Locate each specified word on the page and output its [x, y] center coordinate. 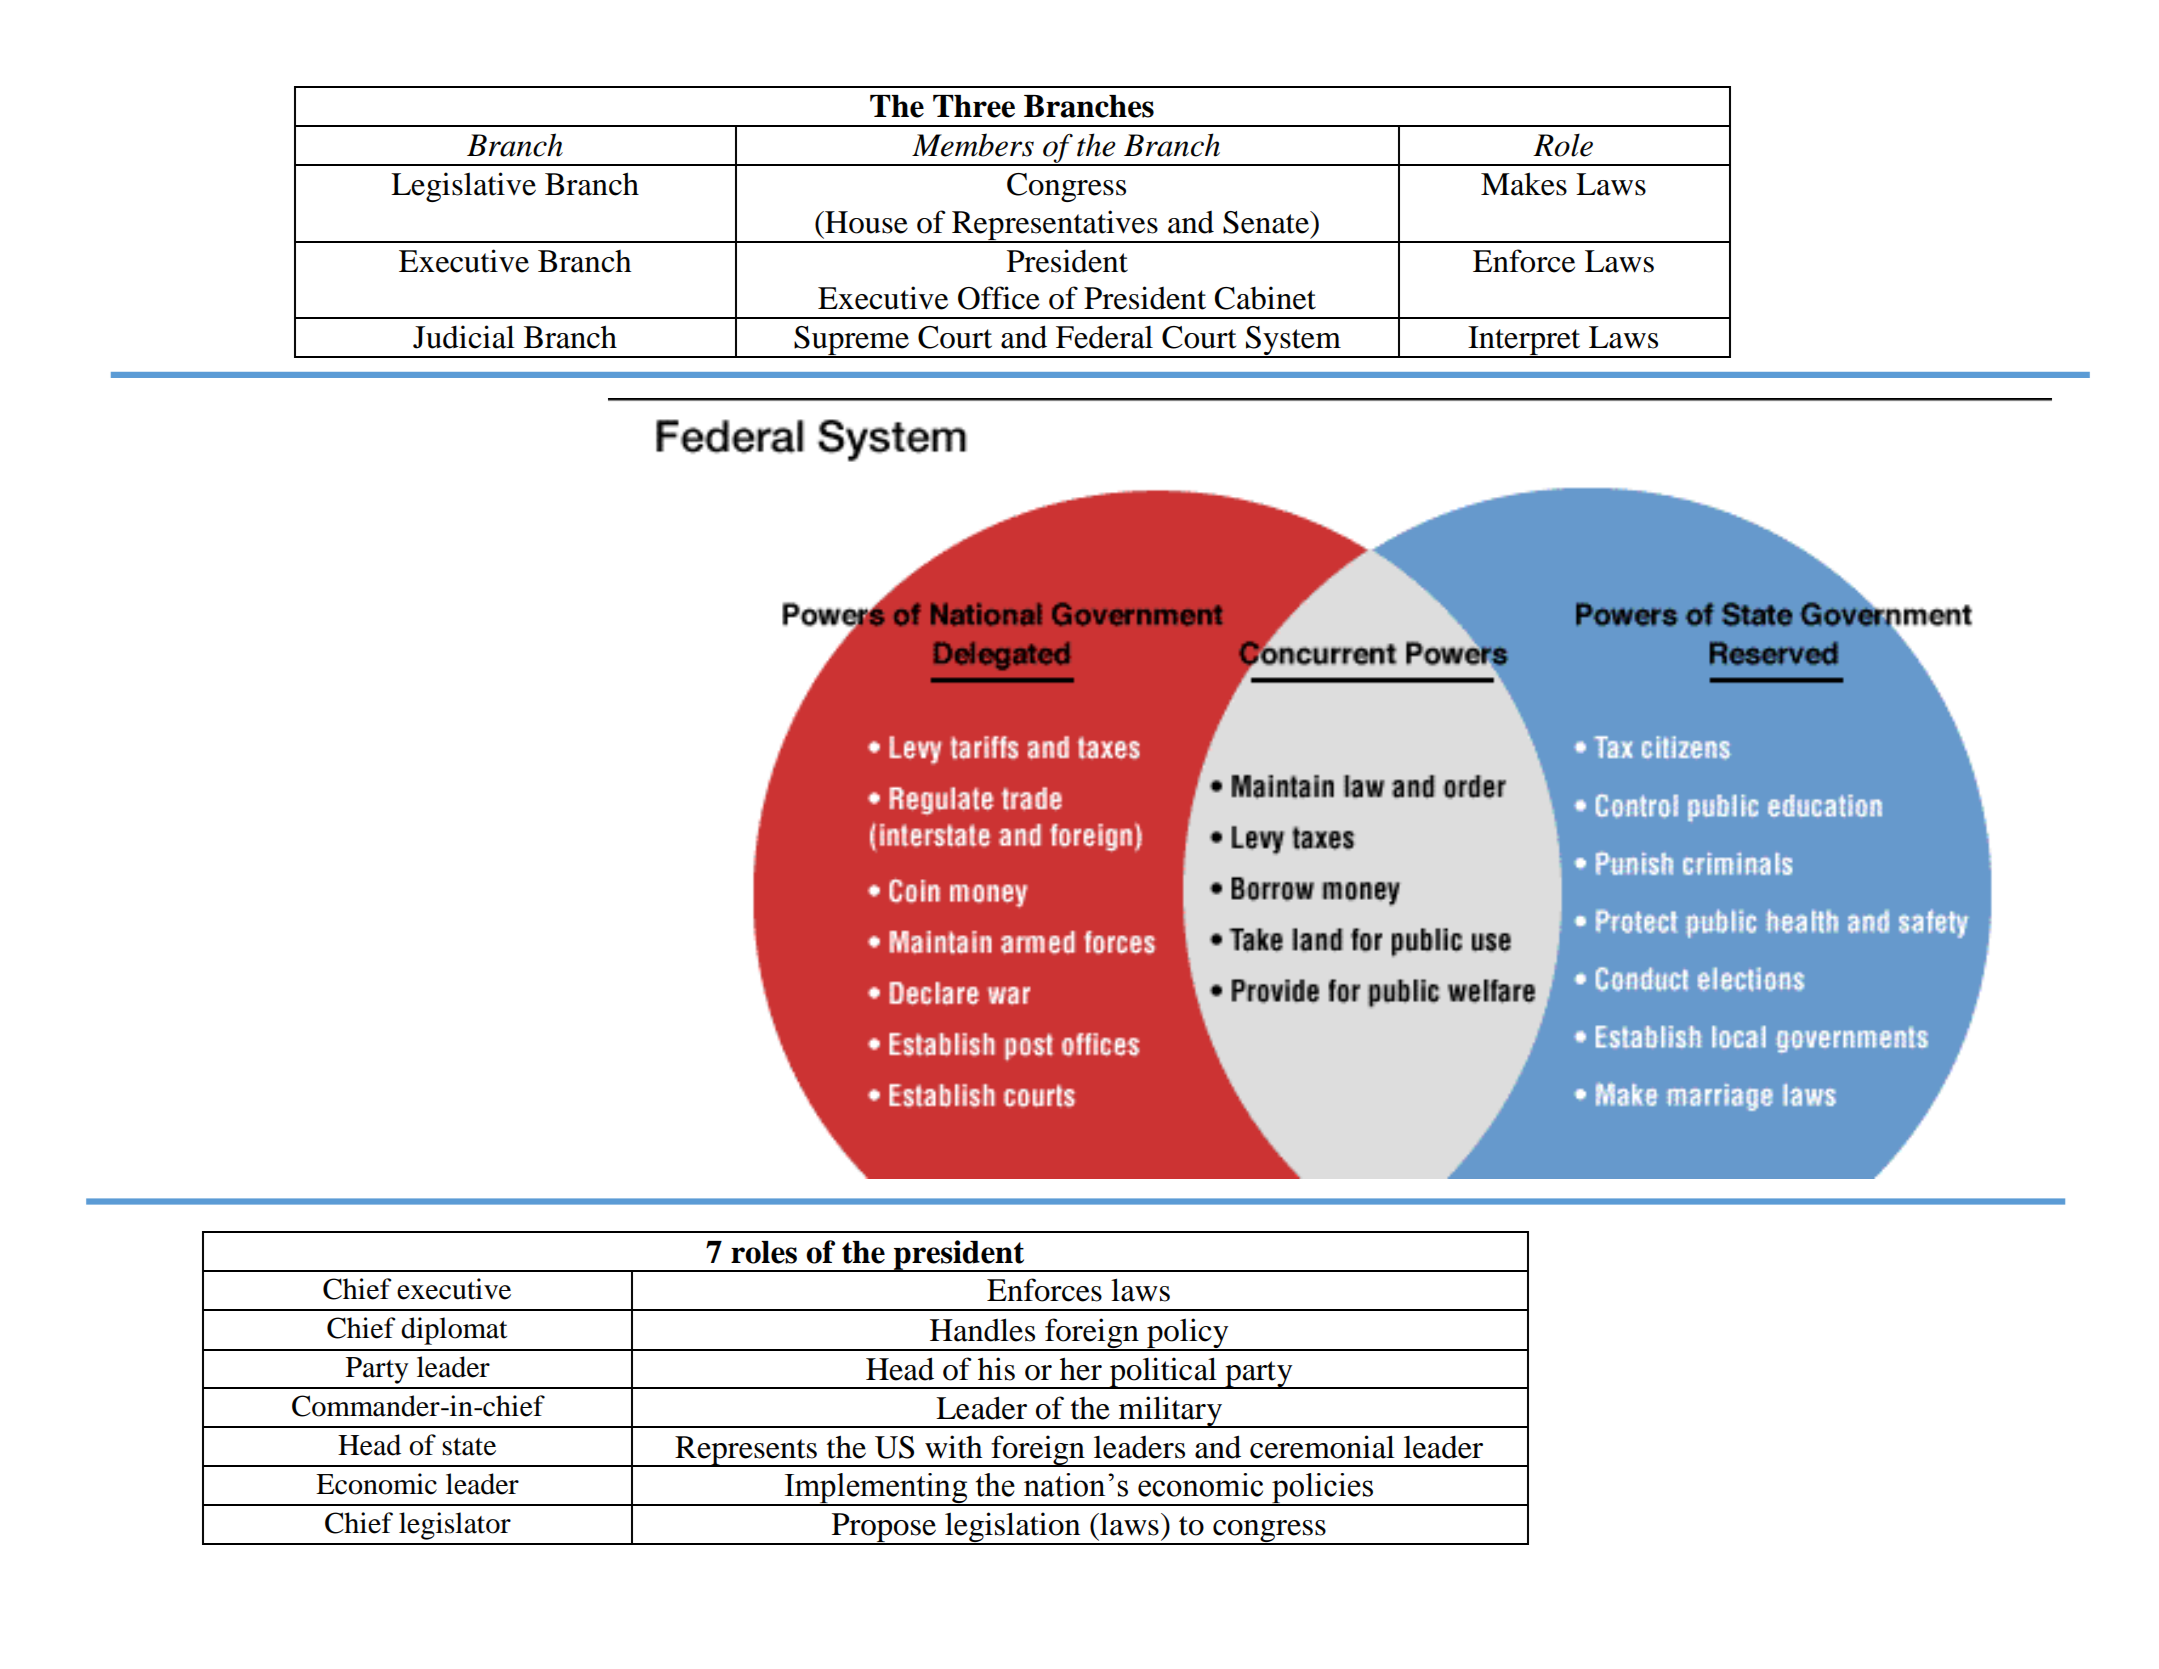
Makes [1524, 184]
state [469, 1447]
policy [1188, 1334]
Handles [982, 1330]
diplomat [454, 1331]
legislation [1013, 1528]
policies [1323, 1489]
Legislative [463, 187]
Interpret [1524, 342]
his [996, 1369]
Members [973, 145]
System [1293, 342]
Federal [1104, 337]
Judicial [464, 337]
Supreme [851, 342]
